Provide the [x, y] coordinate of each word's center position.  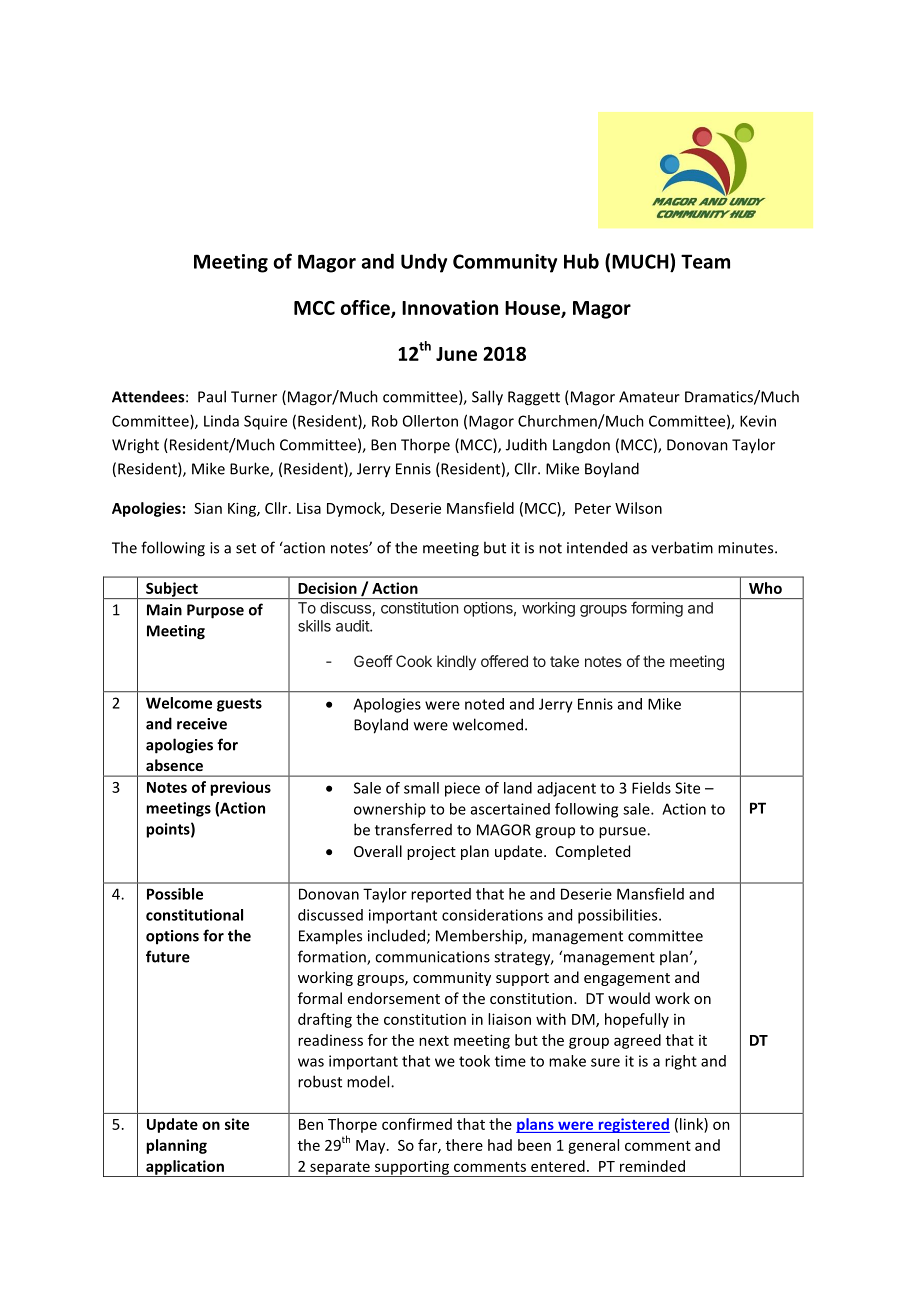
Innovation [450, 307]
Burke [250, 469]
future [168, 956]
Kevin [758, 421]
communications [432, 957]
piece [462, 789]
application [185, 1168]
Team [705, 261]
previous [240, 788]
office [366, 308]
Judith [526, 444]
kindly [456, 662]
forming [657, 609]
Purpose [215, 611]
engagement [627, 979]
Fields [651, 788]
